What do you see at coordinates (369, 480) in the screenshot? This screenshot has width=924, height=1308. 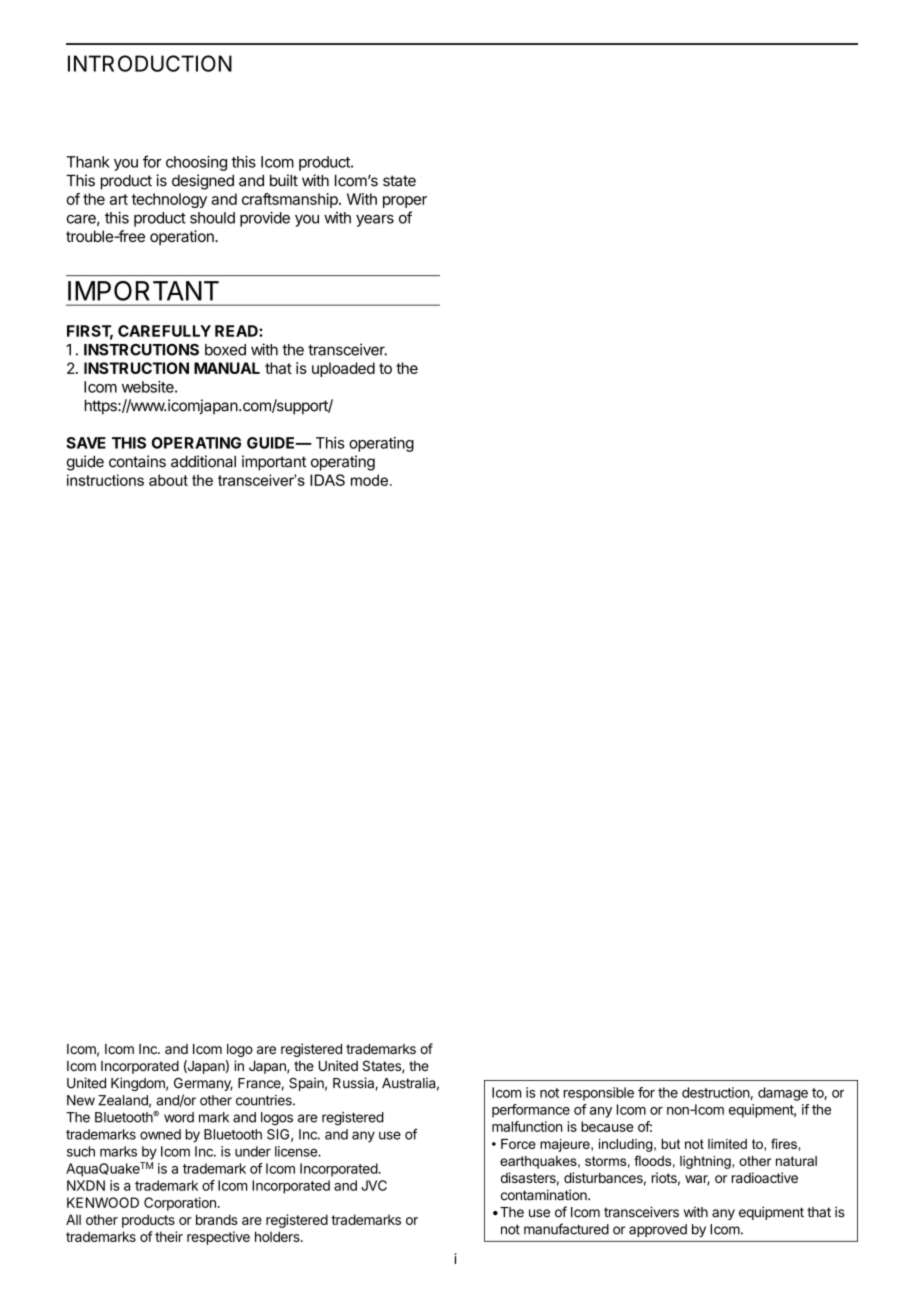 I see `mode` at bounding box center [369, 480].
